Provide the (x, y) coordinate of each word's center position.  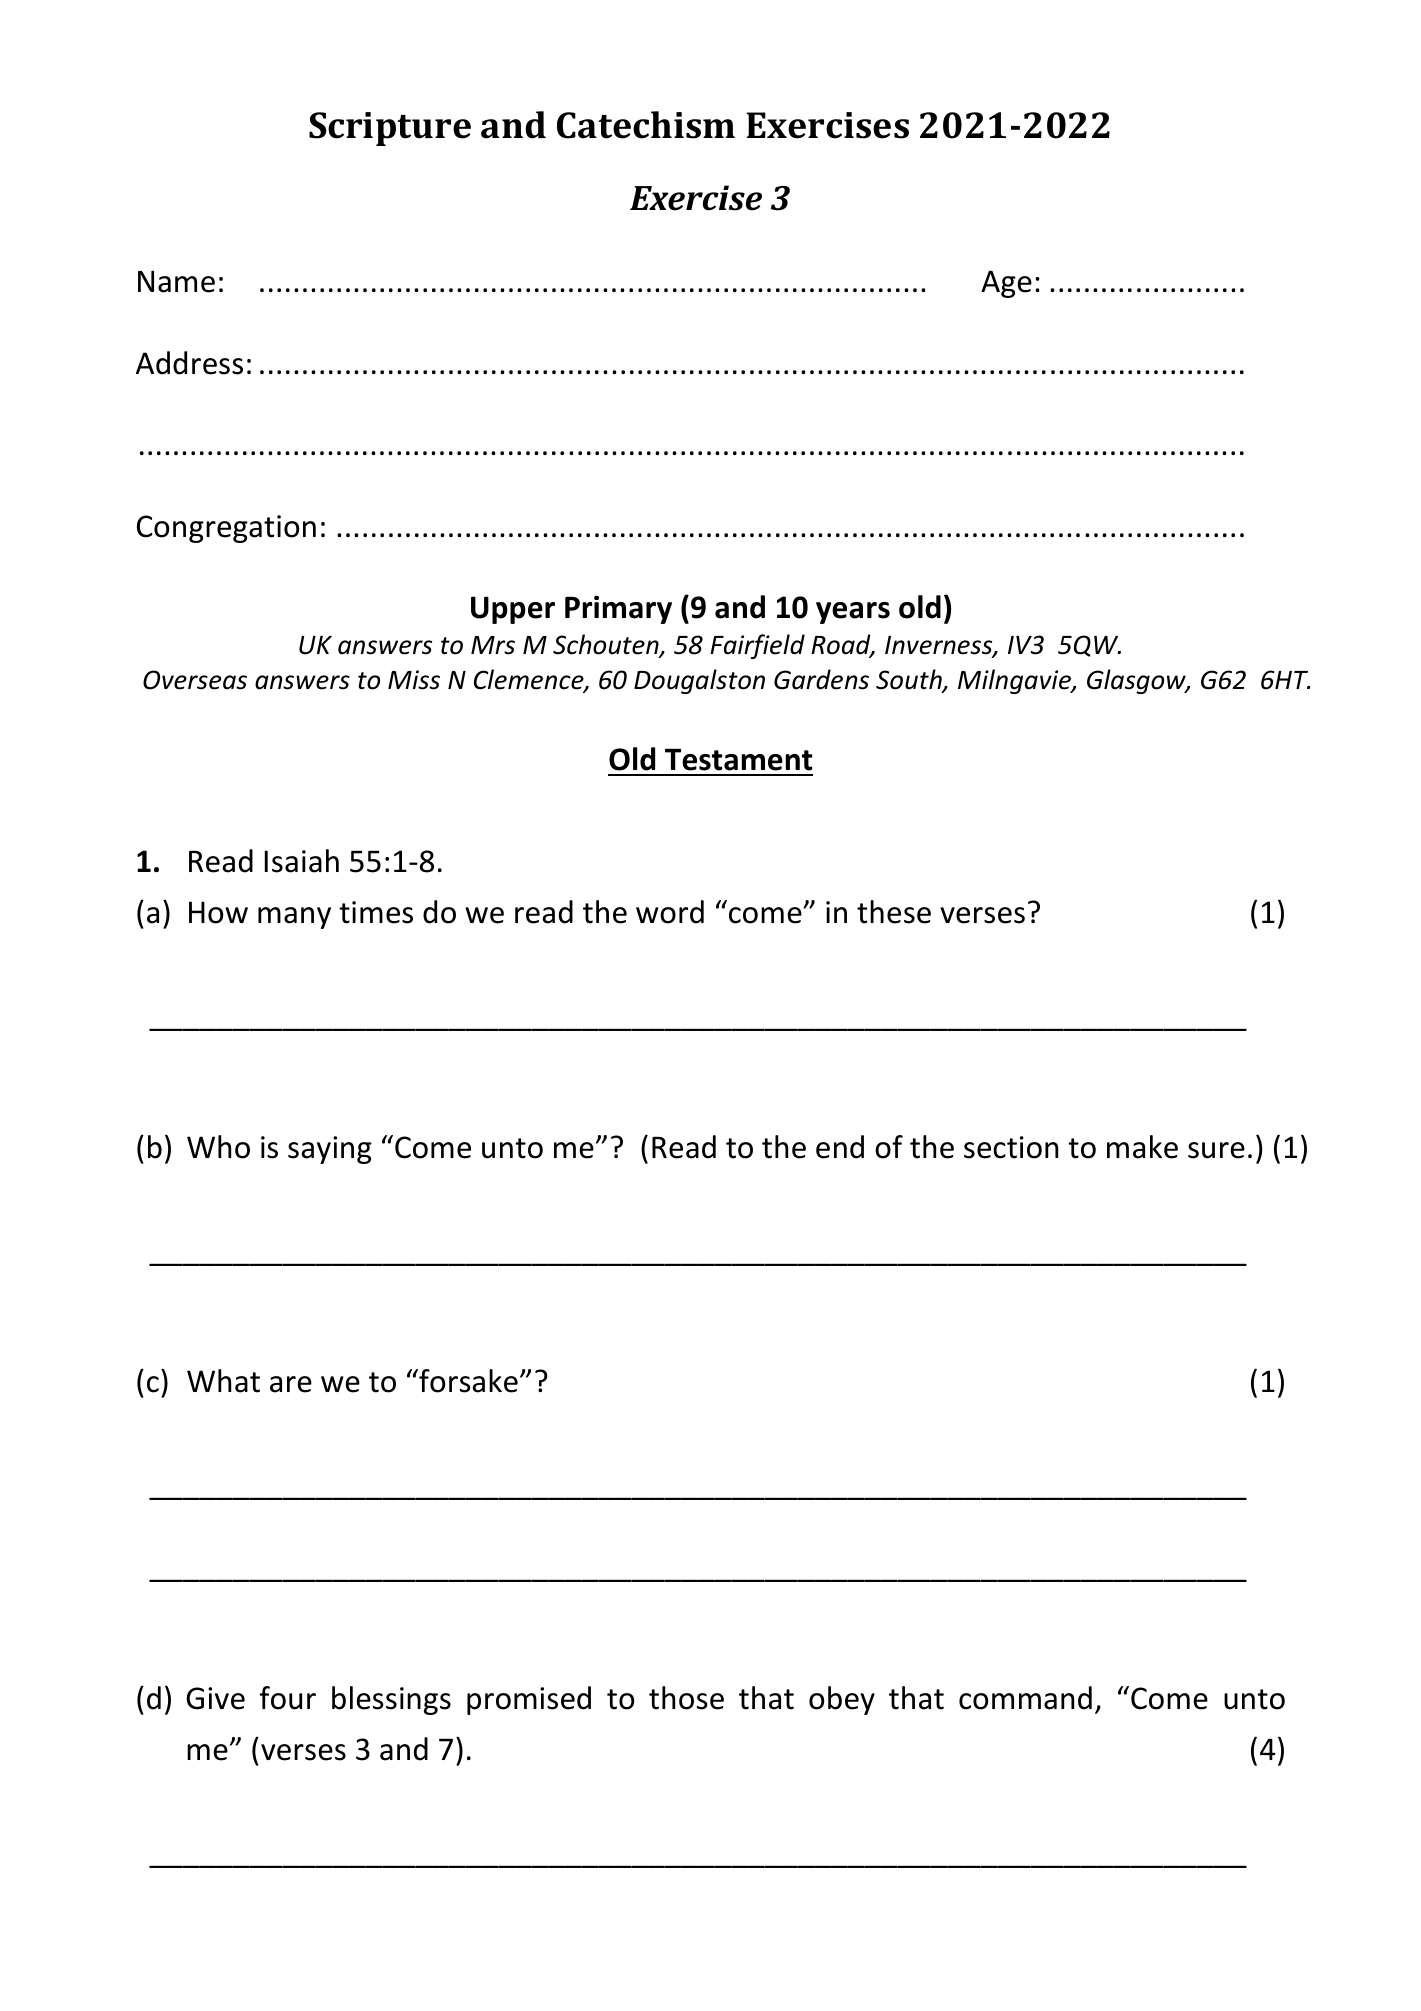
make (1142, 1147)
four (288, 1698)
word (670, 912)
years (853, 613)
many (294, 918)
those (686, 1698)
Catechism (646, 125)
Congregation (226, 529)
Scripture (390, 129)
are (291, 1384)
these (894, 912)
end (840, 1147)
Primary (618, 609)
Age (1006, 284)
